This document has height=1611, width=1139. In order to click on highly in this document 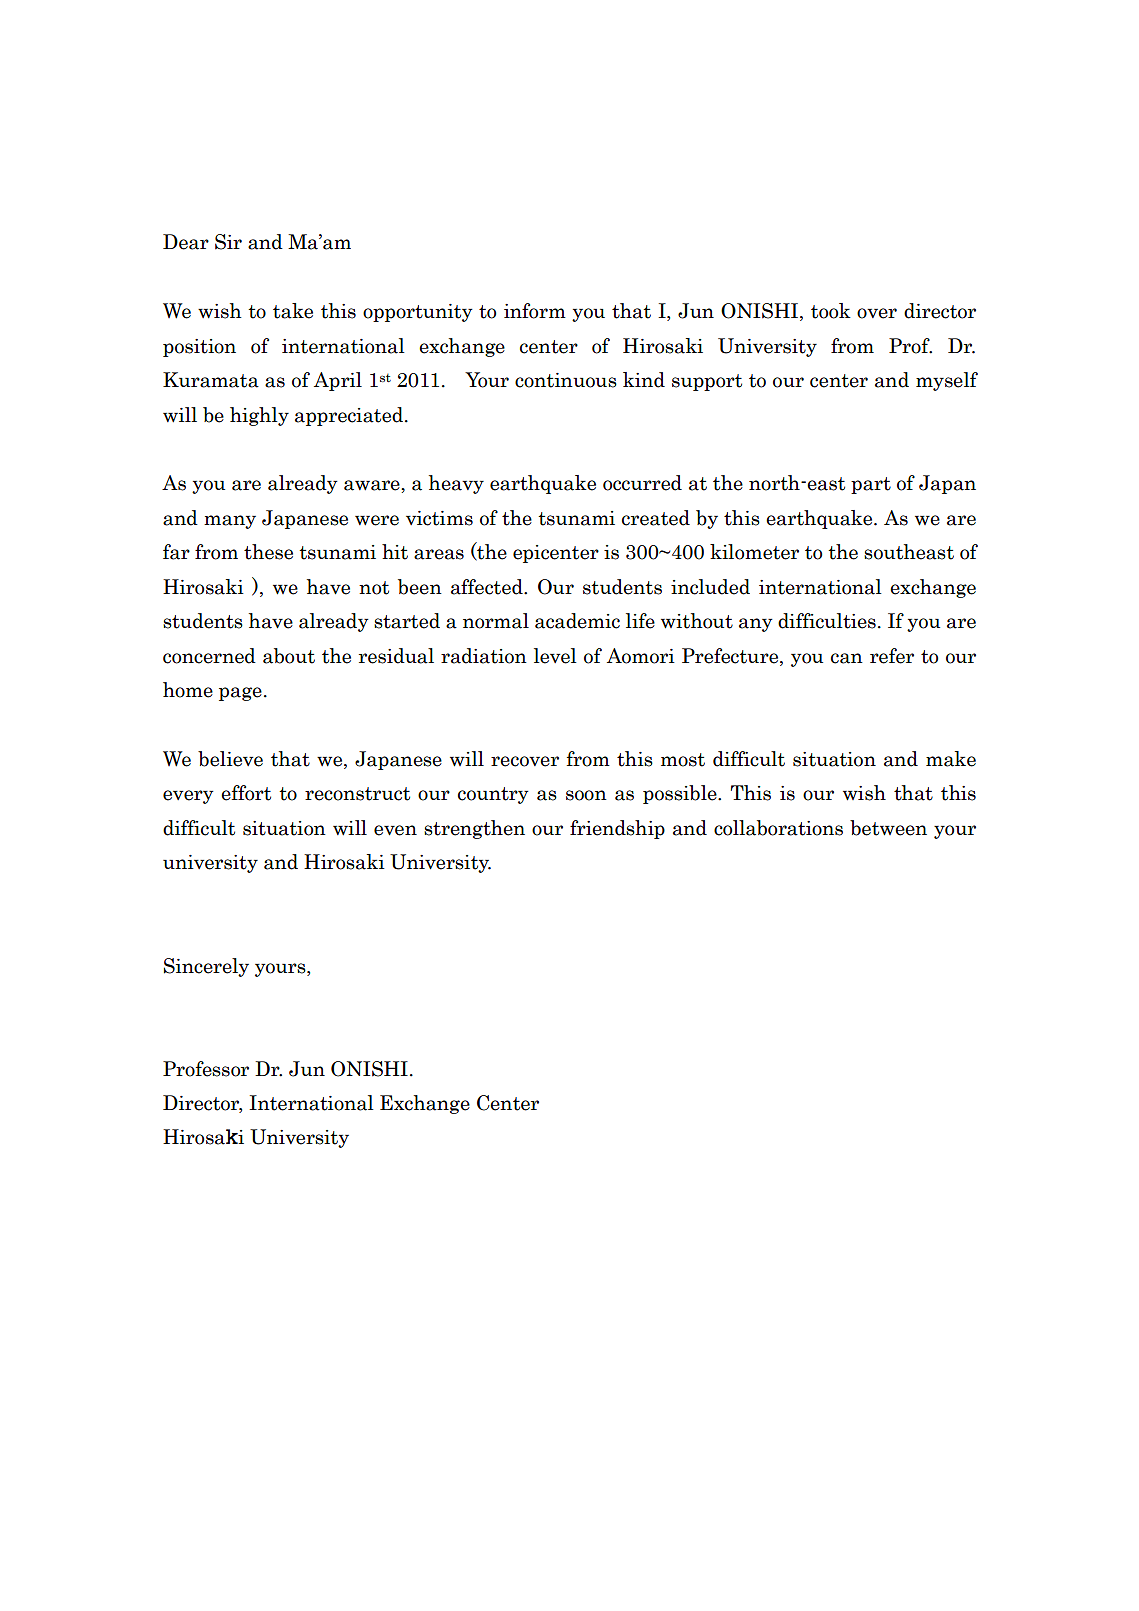, I will do `click(259, 416)`.
